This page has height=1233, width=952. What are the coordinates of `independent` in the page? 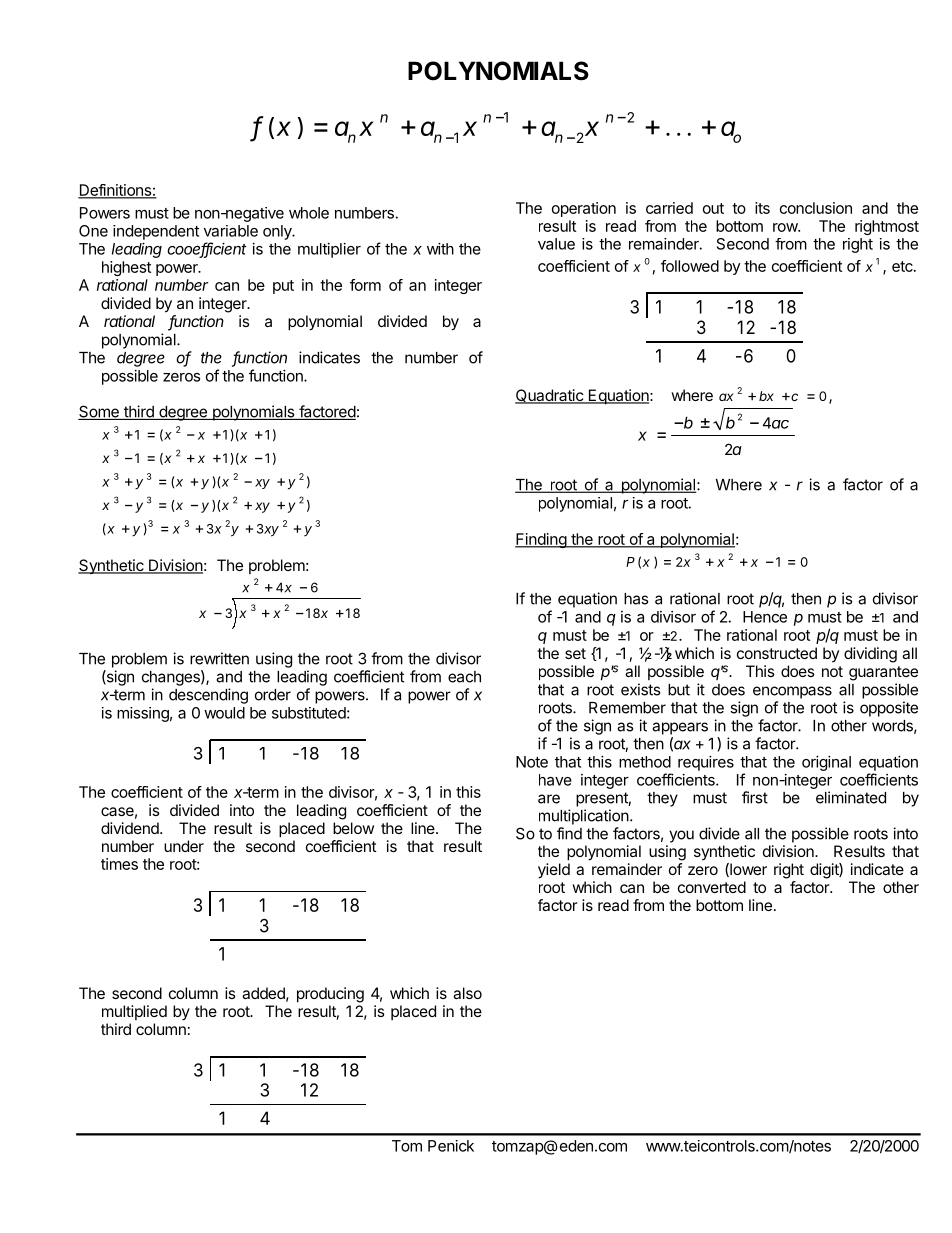 It's located at (156, 232).
